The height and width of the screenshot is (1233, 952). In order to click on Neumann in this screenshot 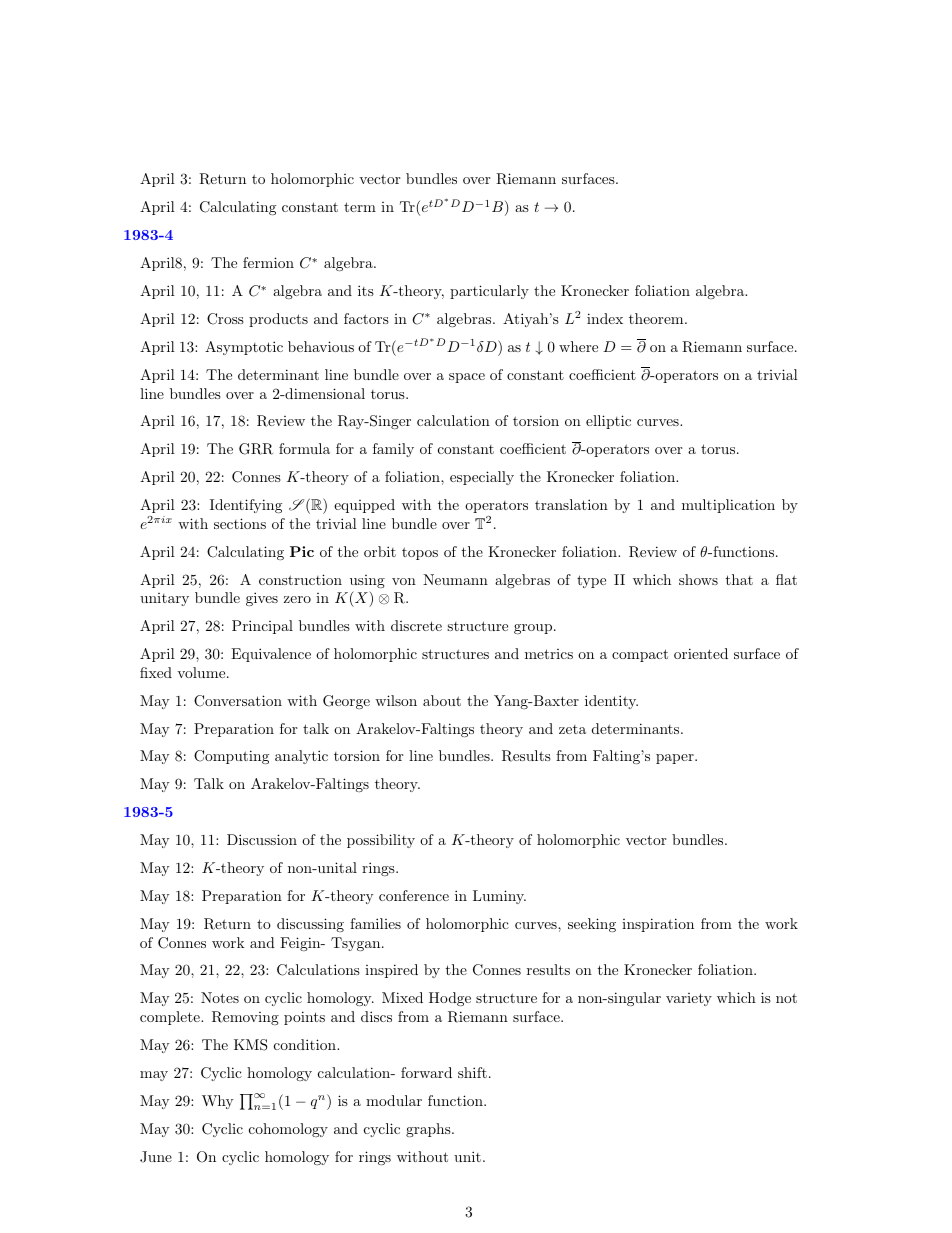, I will do `click(455, 579)`.
